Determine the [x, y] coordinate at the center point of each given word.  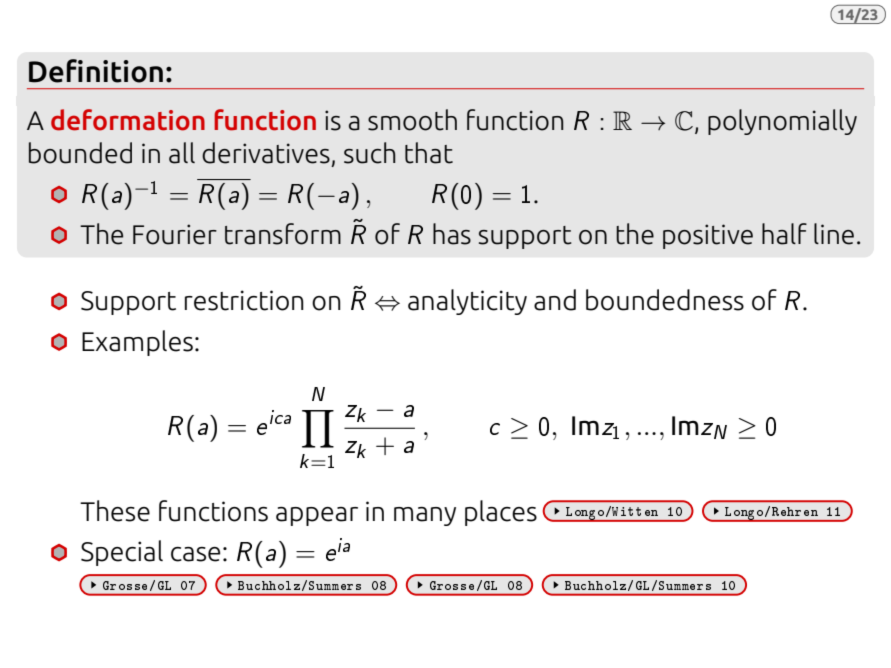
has [452, 234]
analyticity [467, 302]
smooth [412, 120]
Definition [96, 71]
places [501, 513]
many [425, 516]
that [429, 153]
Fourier [175, 234]
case [195, 554]
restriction [244, 300]
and [555, 300]
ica [280, 417]
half [784, 234]
